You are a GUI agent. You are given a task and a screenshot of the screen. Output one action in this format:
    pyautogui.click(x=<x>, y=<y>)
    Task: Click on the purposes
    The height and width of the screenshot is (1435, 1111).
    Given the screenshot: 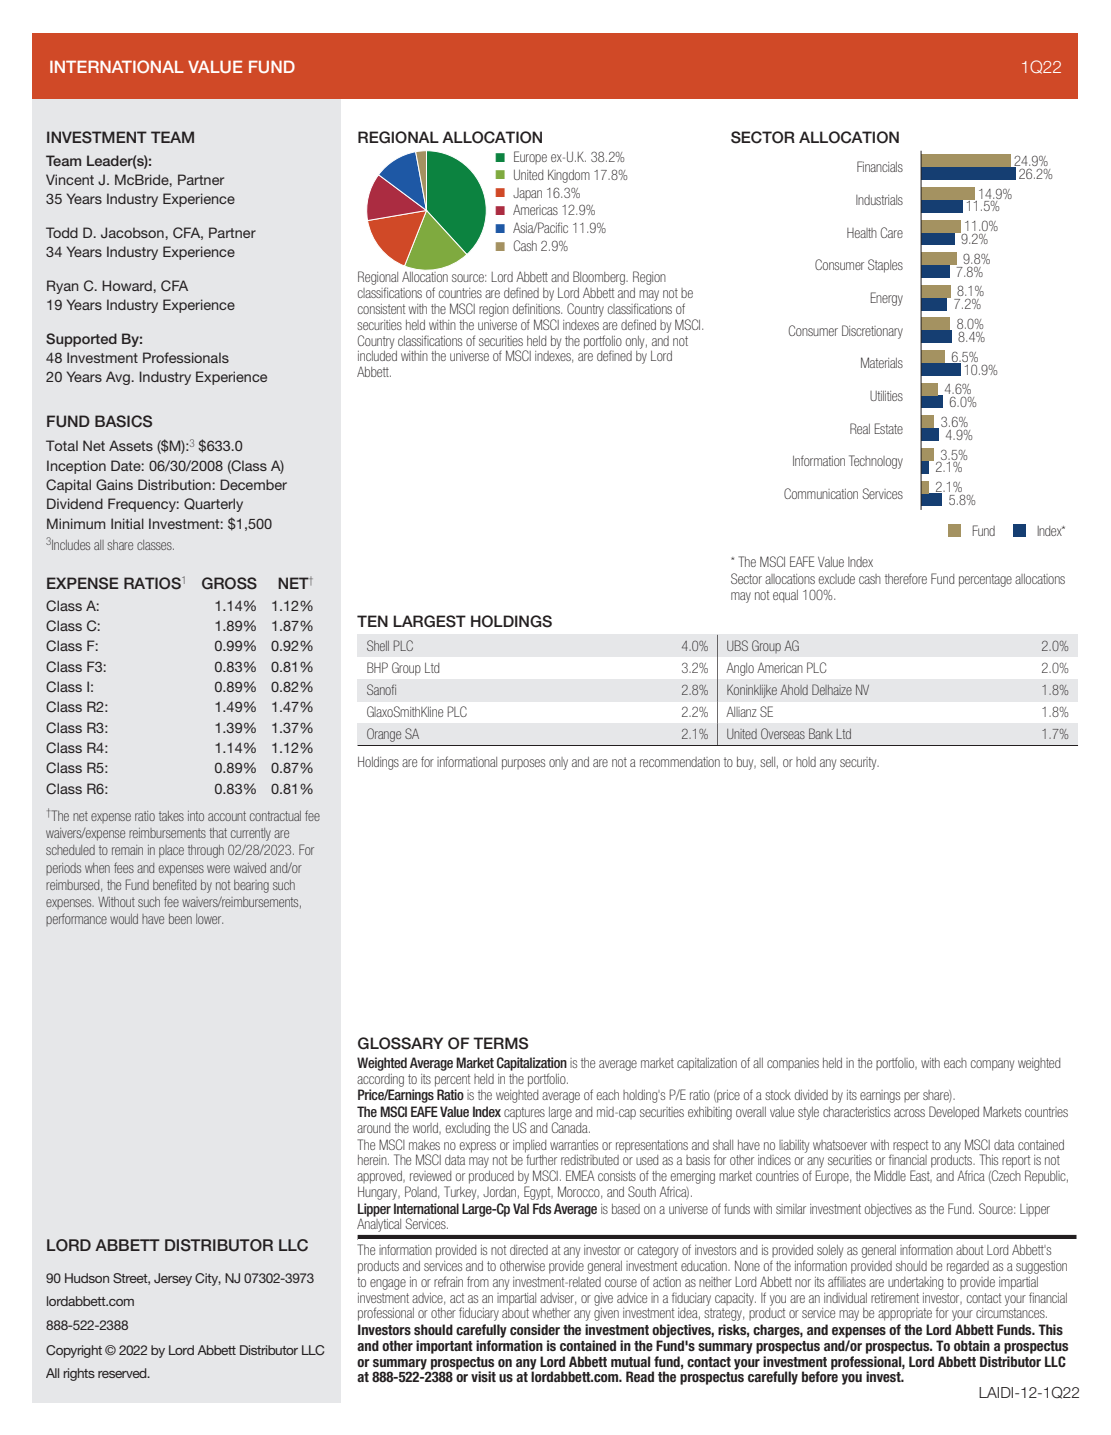 What is the action you would take?
    pyautogui.click(x=523, y=764)
